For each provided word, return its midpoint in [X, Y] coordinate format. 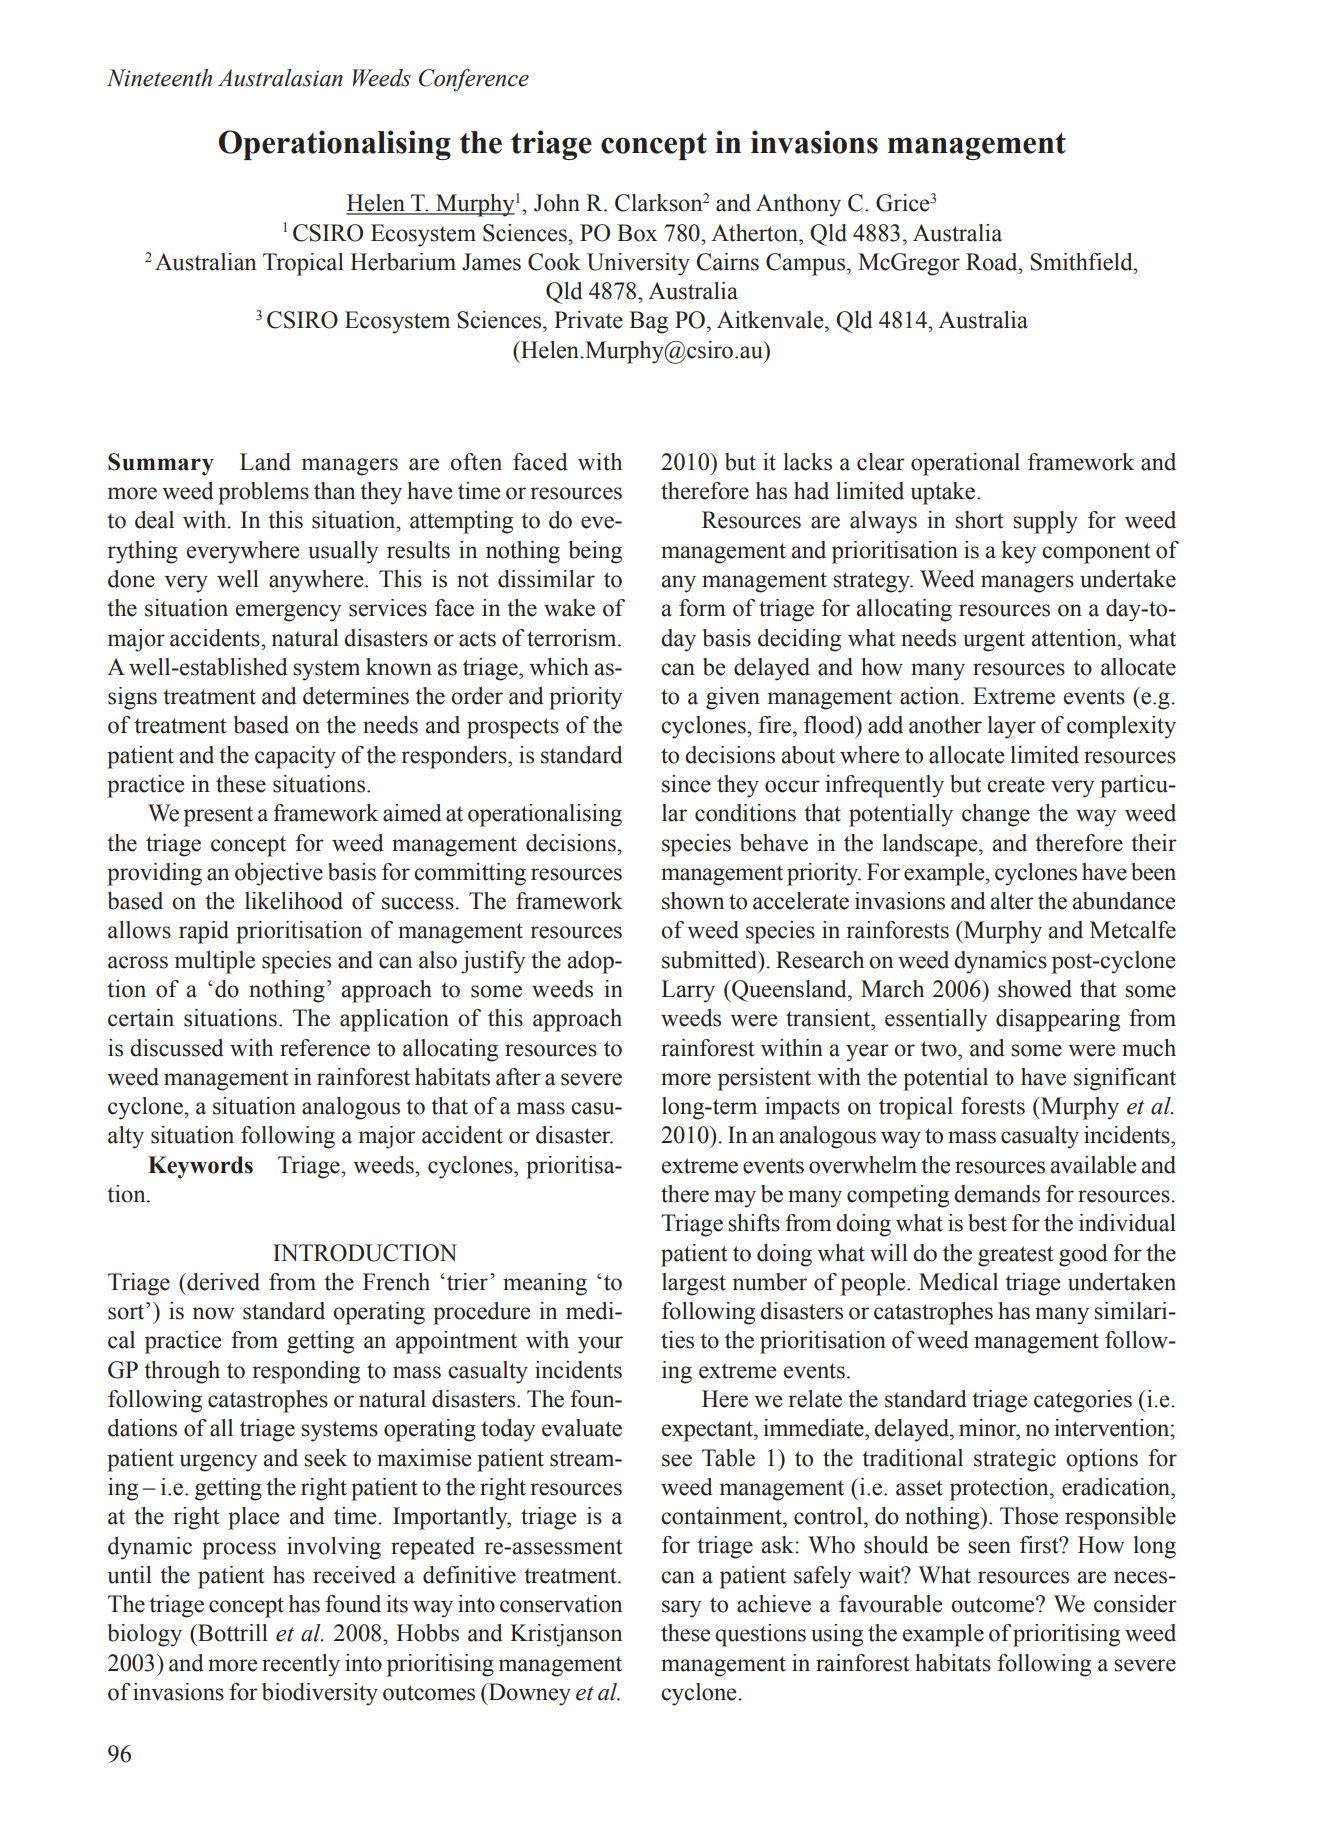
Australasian [280, 78]
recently [301, 1665]
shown [693, 901]
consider [1135, 1604]
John [557, 203]
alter [1012, 901]
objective [279, 874]
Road [993, 262]
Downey [529, 1694]
